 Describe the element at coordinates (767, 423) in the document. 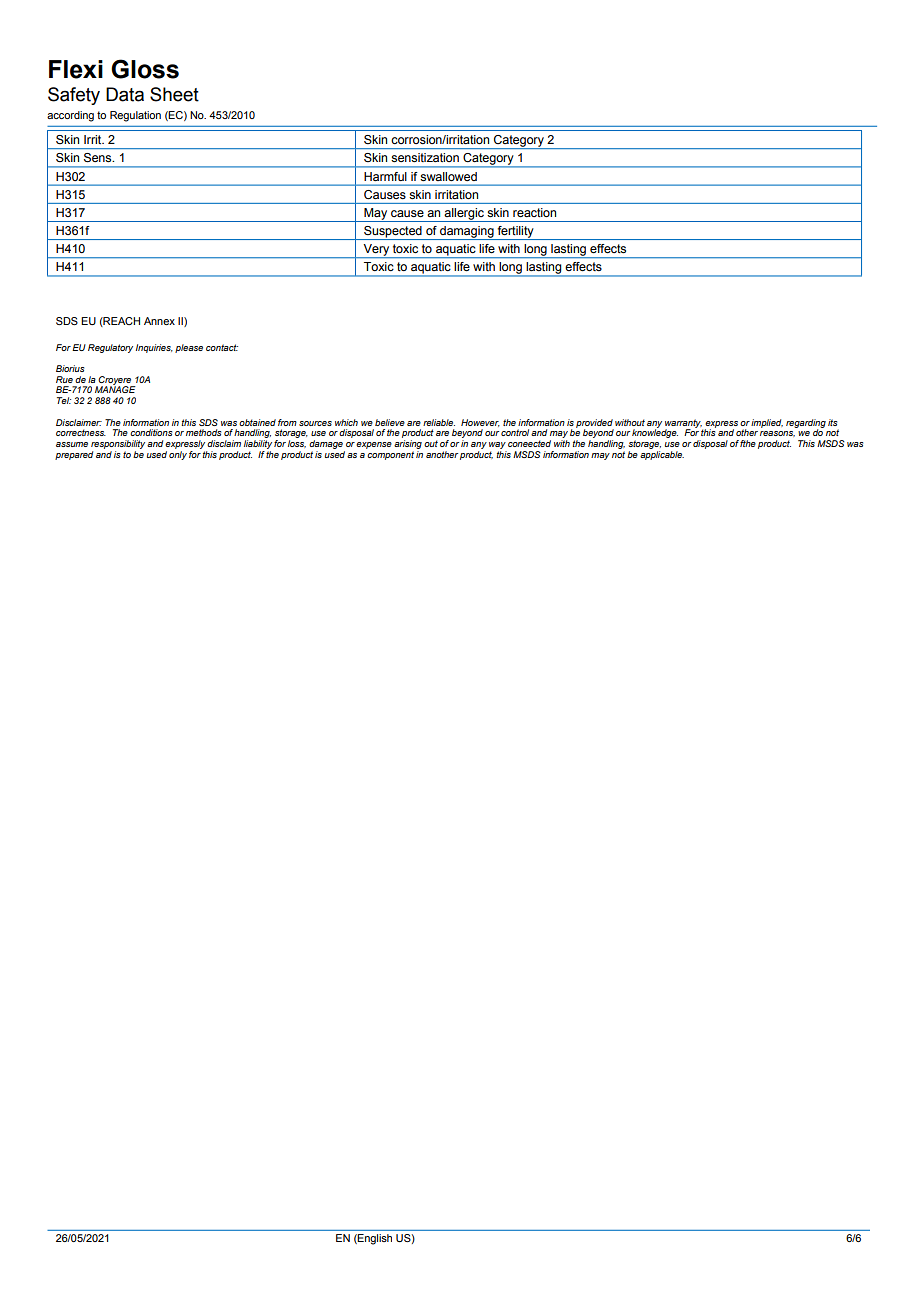

I see `implied` at that location.
